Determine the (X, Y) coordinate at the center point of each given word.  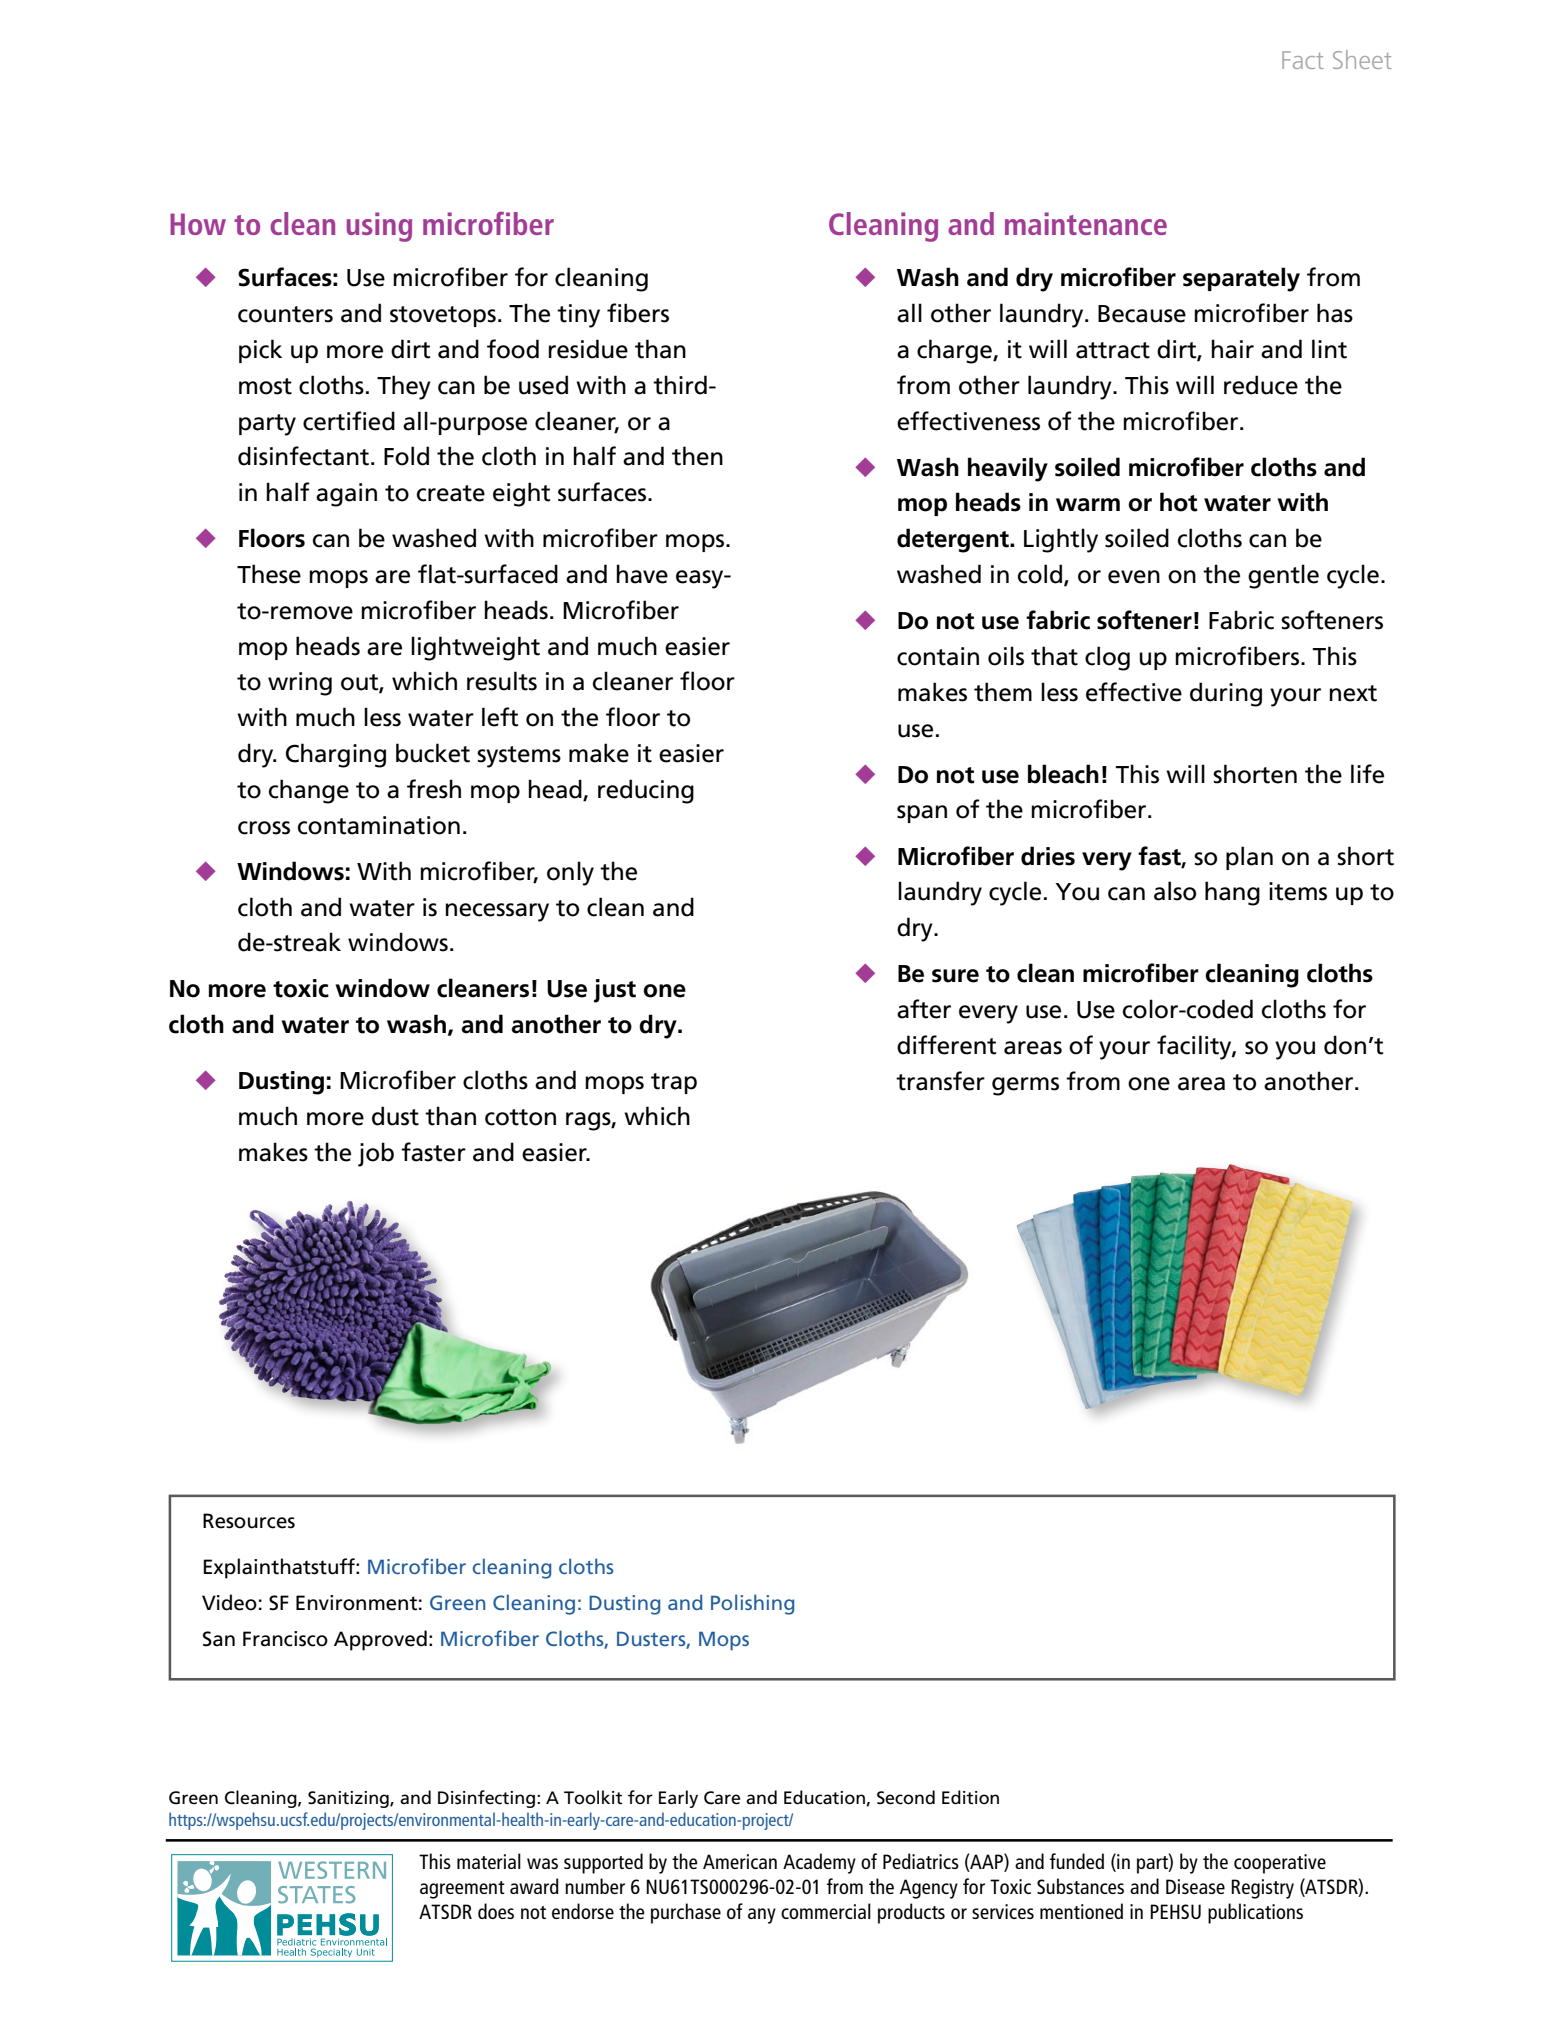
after (924, 1009)
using (379, 227)
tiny (578, 316)
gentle (1283, 576)
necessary (497, 912)
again (346, 495)
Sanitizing (349, 1799)
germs (1025, 1086)
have (642, 574)
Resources (249, 1521)
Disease (1195, 1886)
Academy (819, 1863)
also (1175, 891)
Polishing (752, 1604)
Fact (1303, 60)
